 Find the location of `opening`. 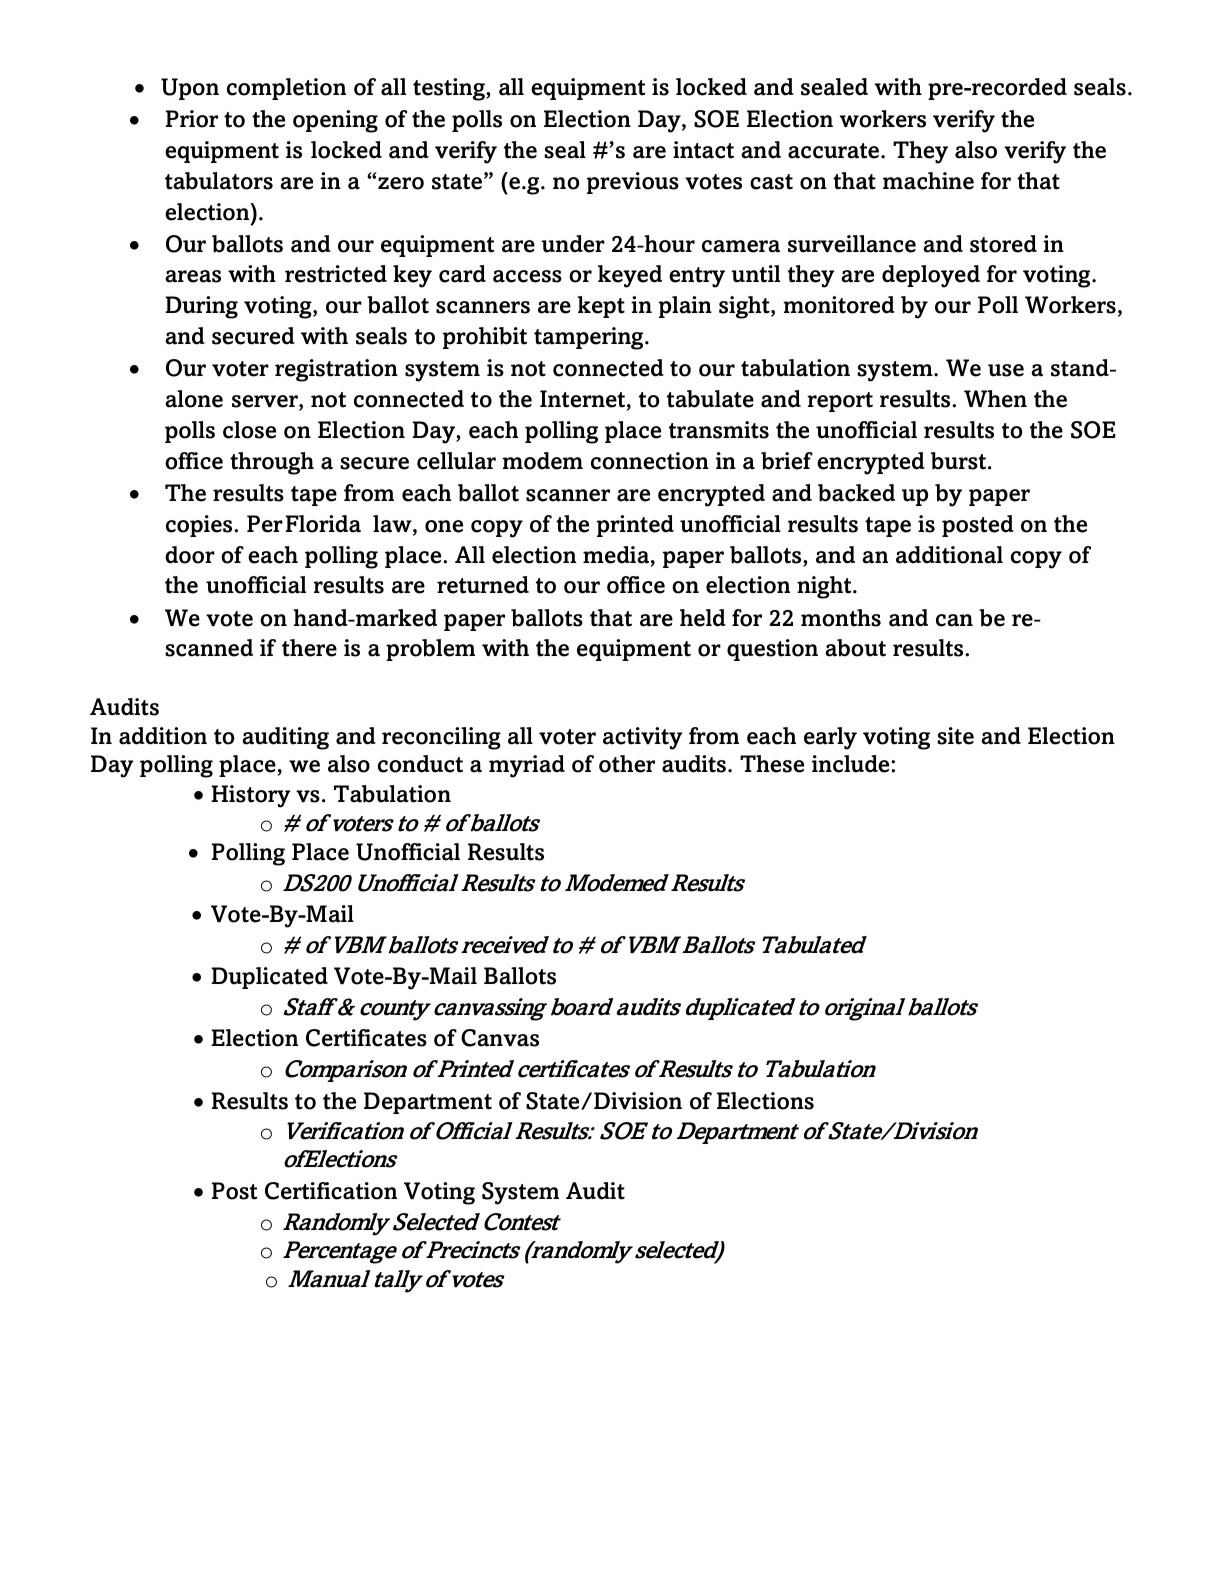

opening is located at coordinates (335, 121).
